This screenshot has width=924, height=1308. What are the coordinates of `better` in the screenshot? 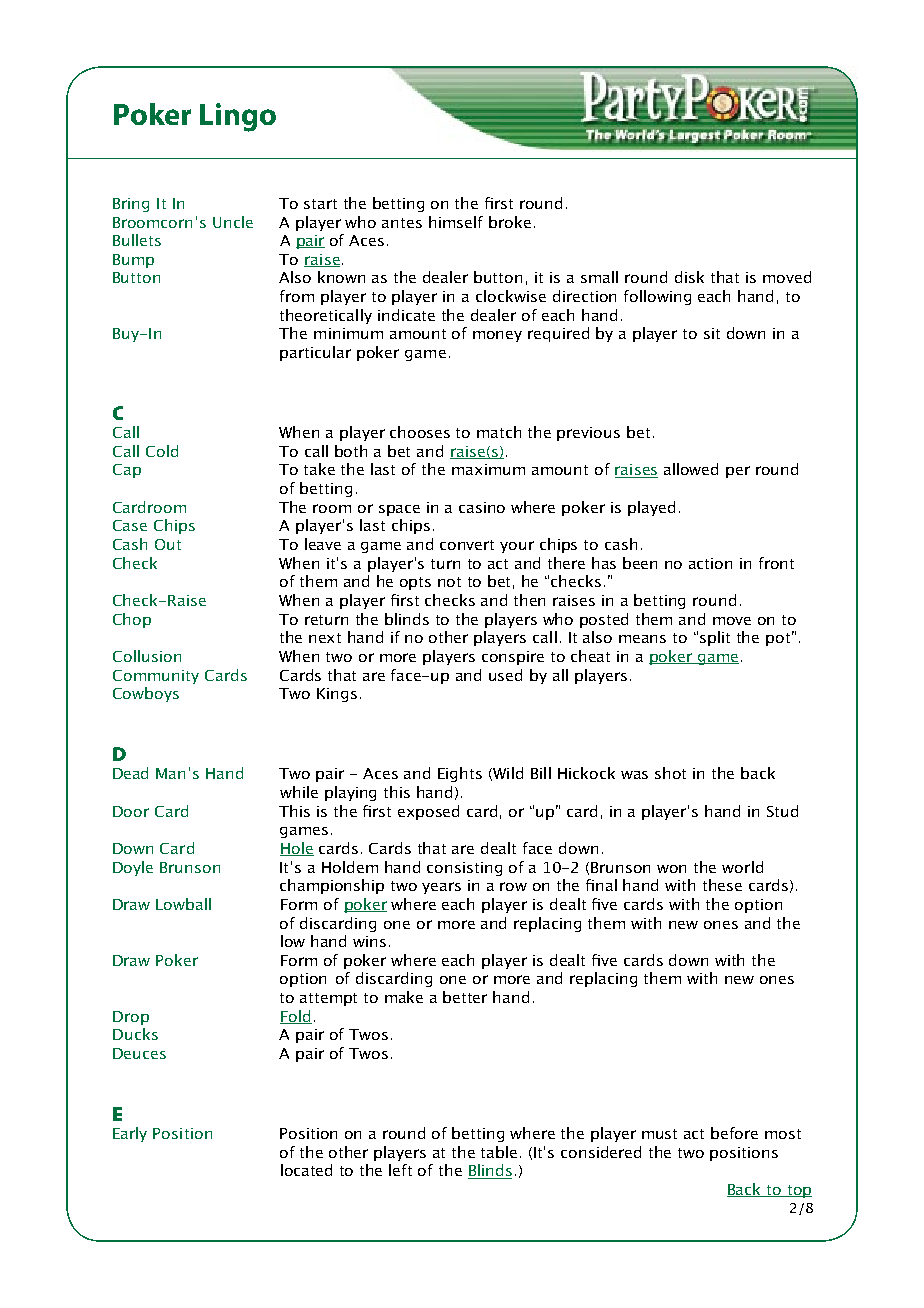 It's located at (465, 997).
